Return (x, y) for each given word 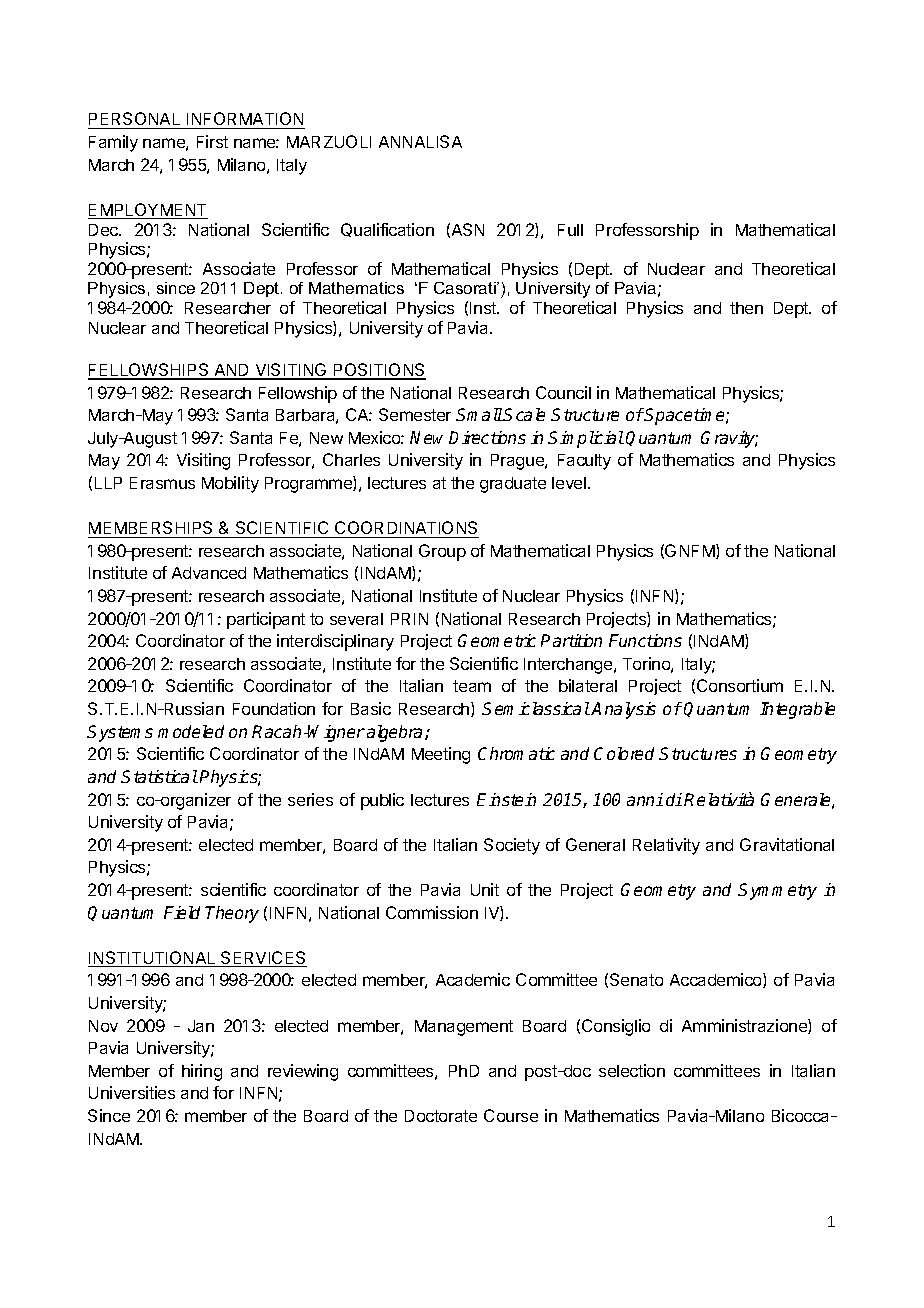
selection (632, 1070)
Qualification (387, 230)
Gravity (729, 439)
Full (570, 230)
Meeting (441, 755)
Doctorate (441, 1116)
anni (645, 799)
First (212, 141)
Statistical (159, 776)
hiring (202, 1072)
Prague (518, 462)
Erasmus (162, 483)
